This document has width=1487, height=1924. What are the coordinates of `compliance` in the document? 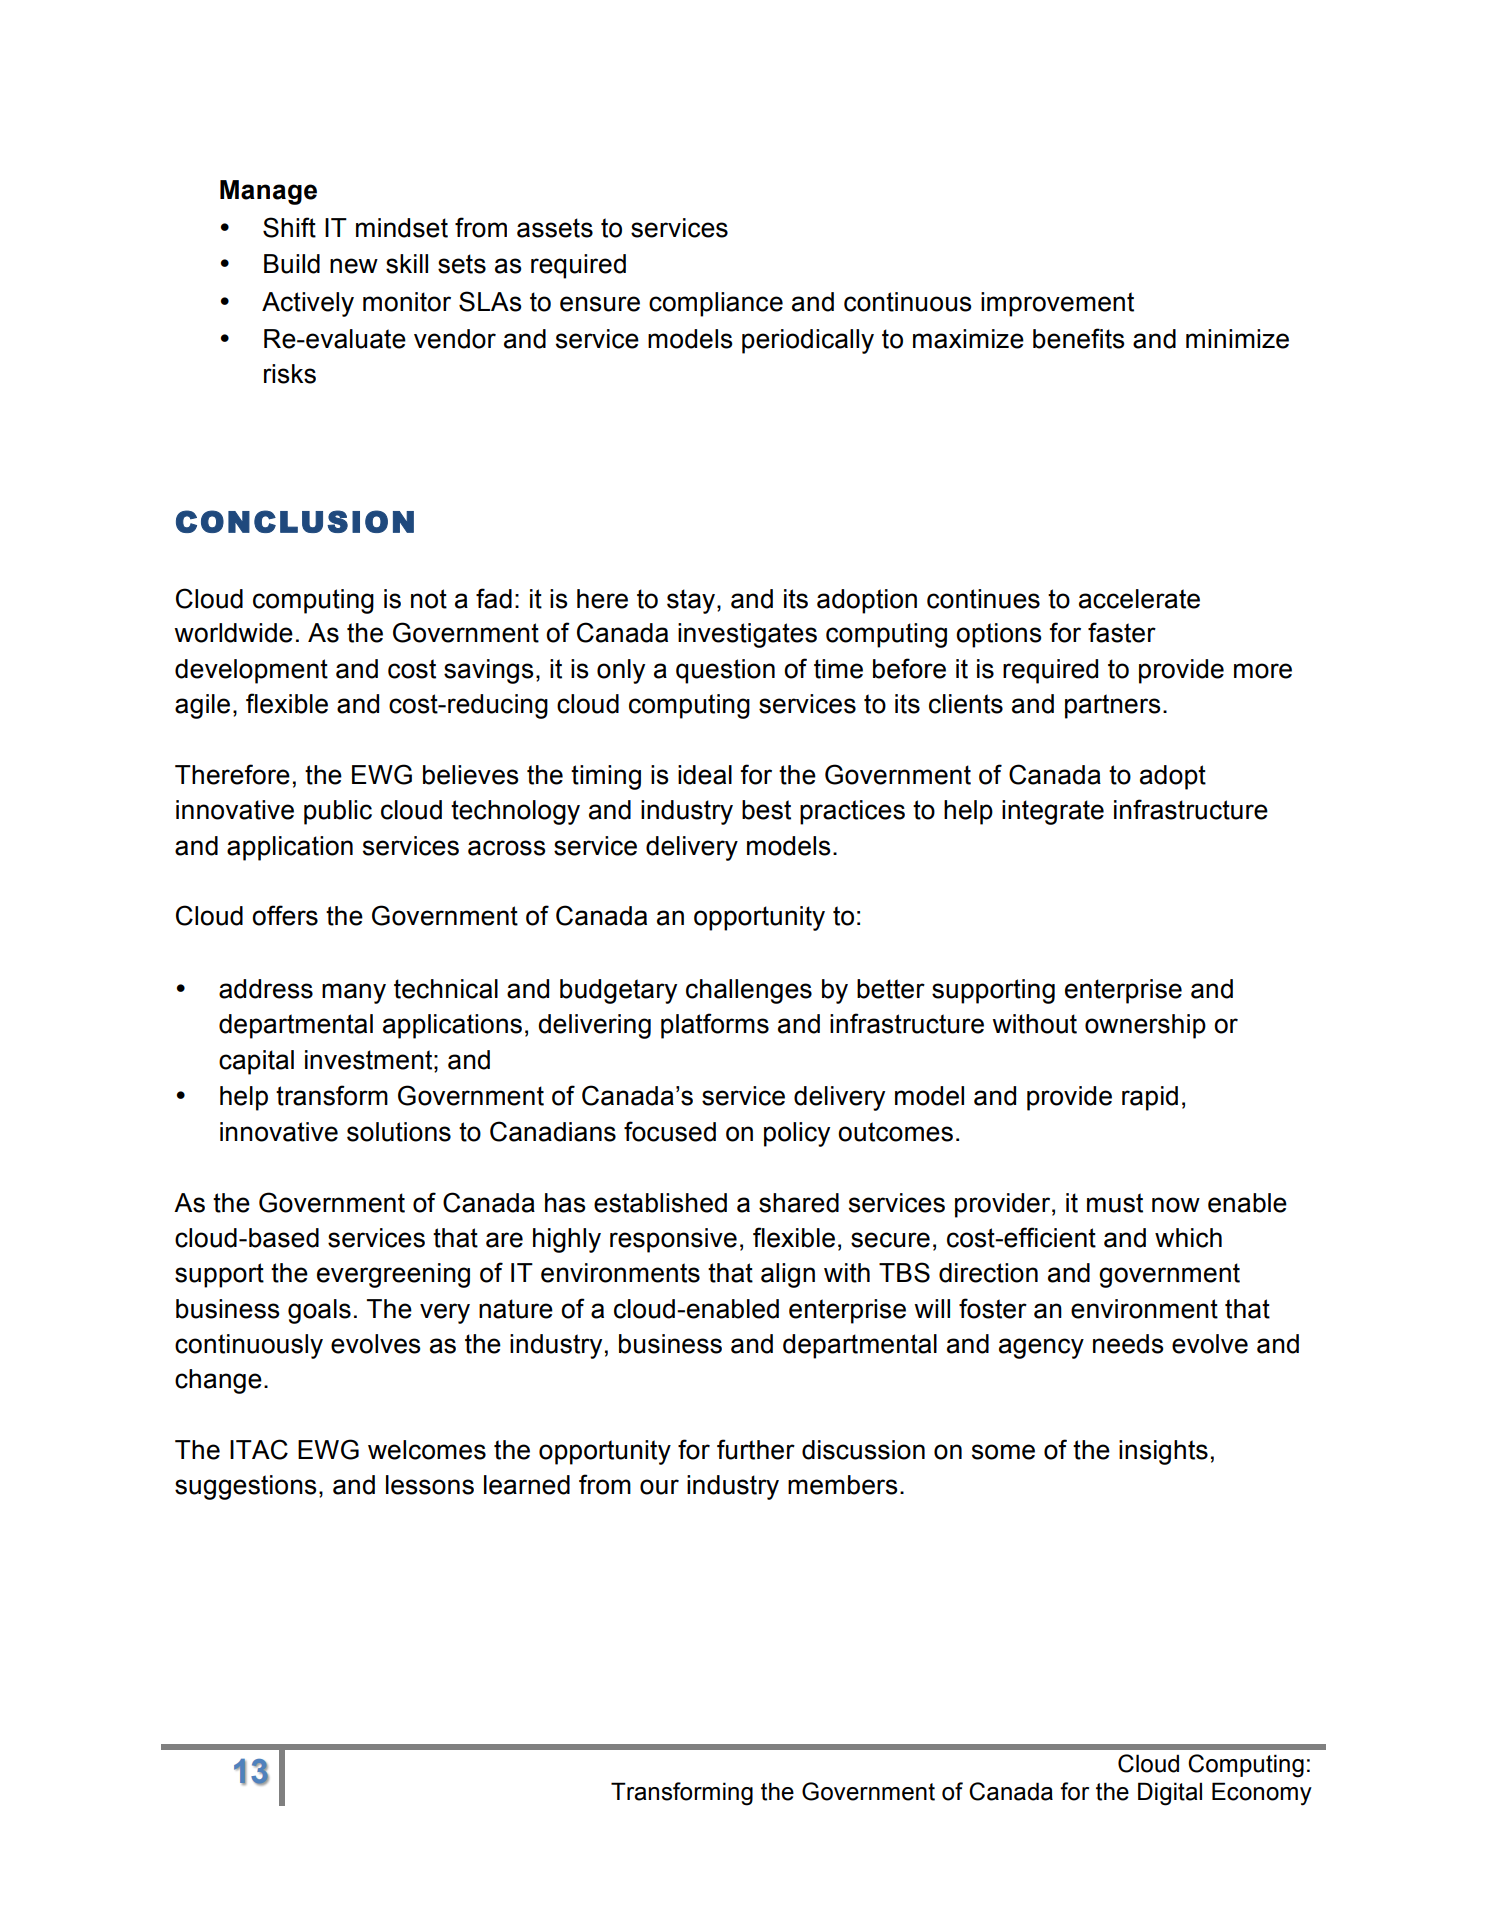 It's located at (716, 304).
